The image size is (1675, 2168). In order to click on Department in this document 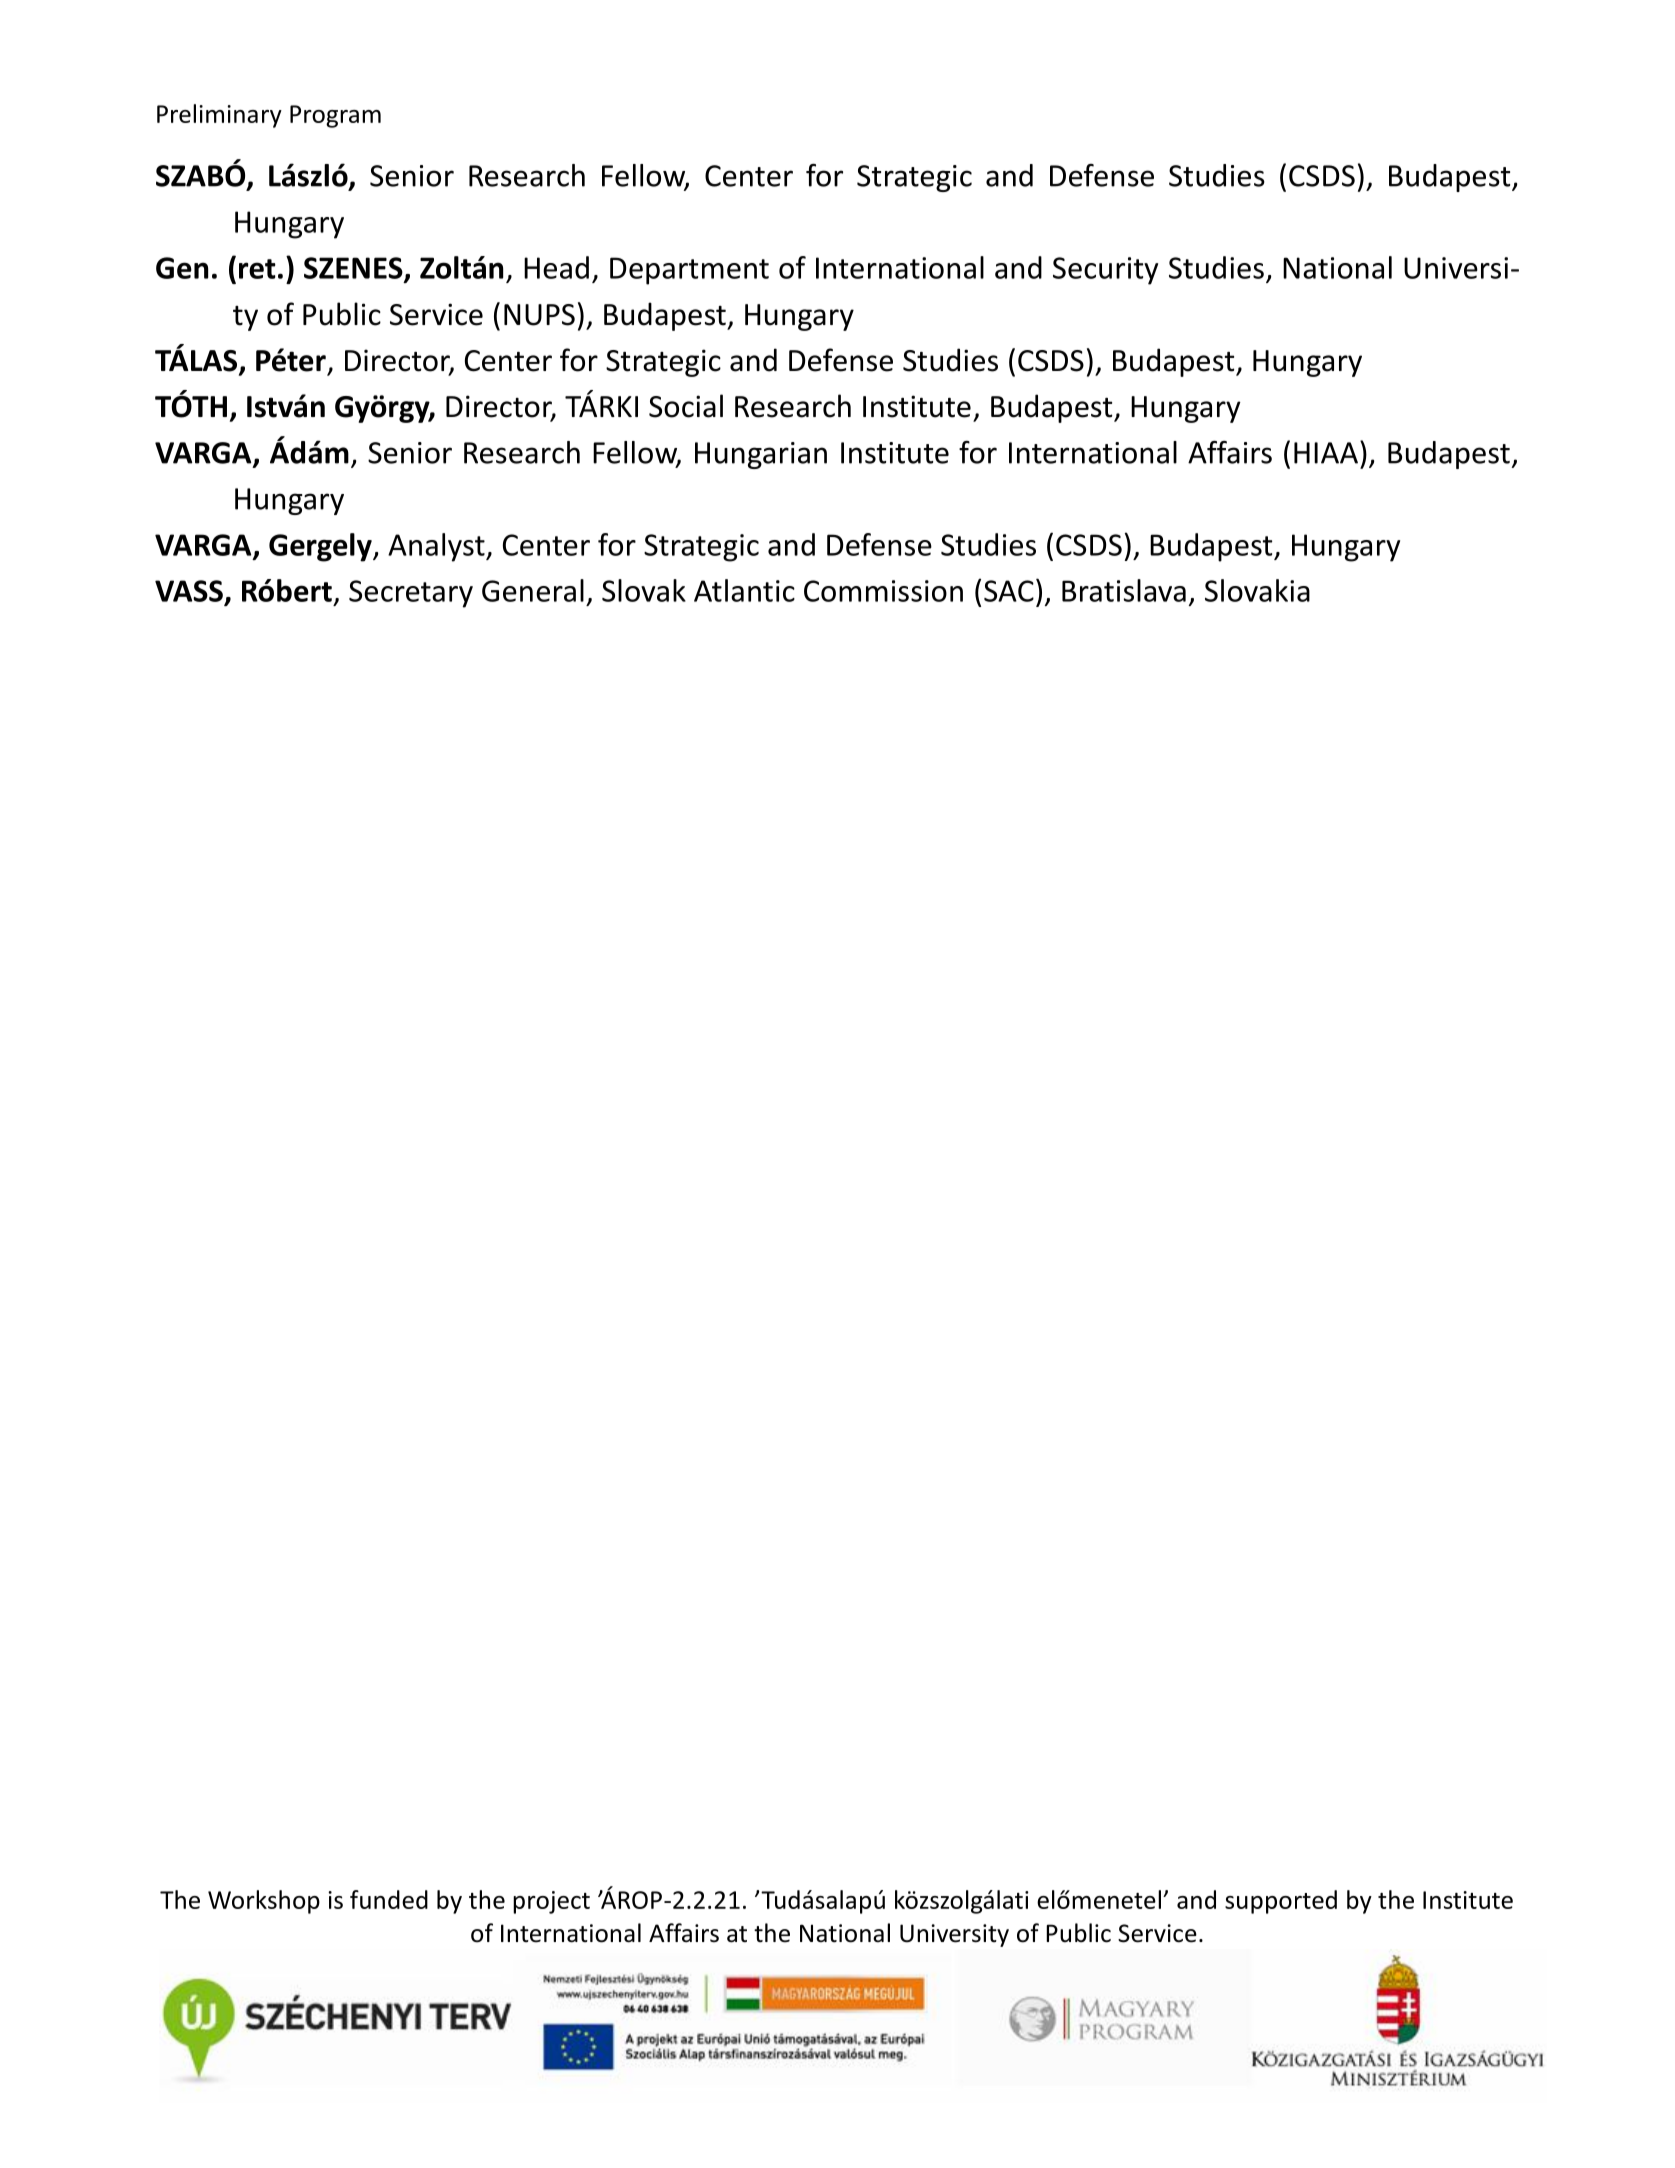, I will do `click(689, 271)`.
